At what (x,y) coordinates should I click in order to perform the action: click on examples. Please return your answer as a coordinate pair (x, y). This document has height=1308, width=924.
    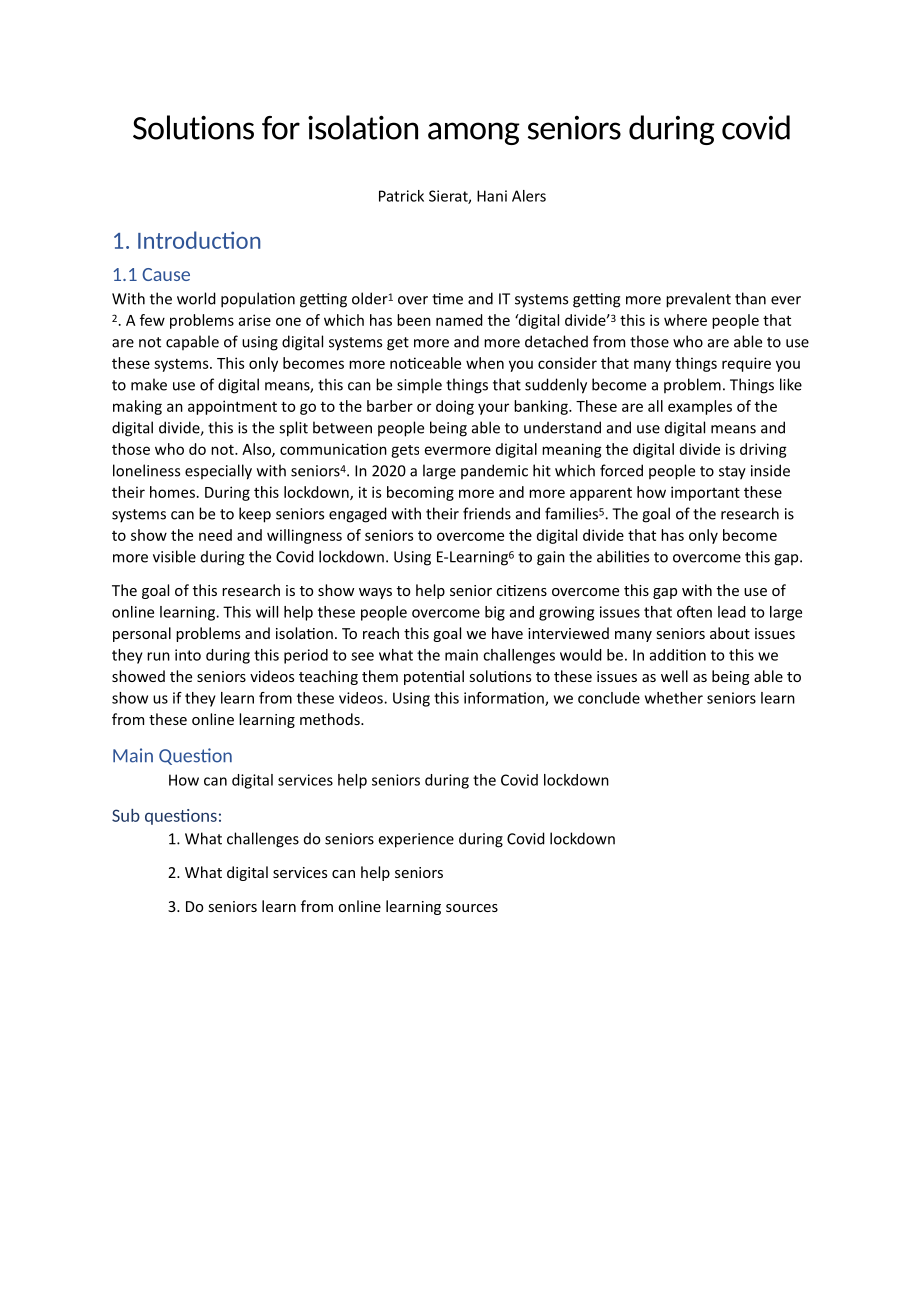
    Looking at the image, I should click on (700, 407).
